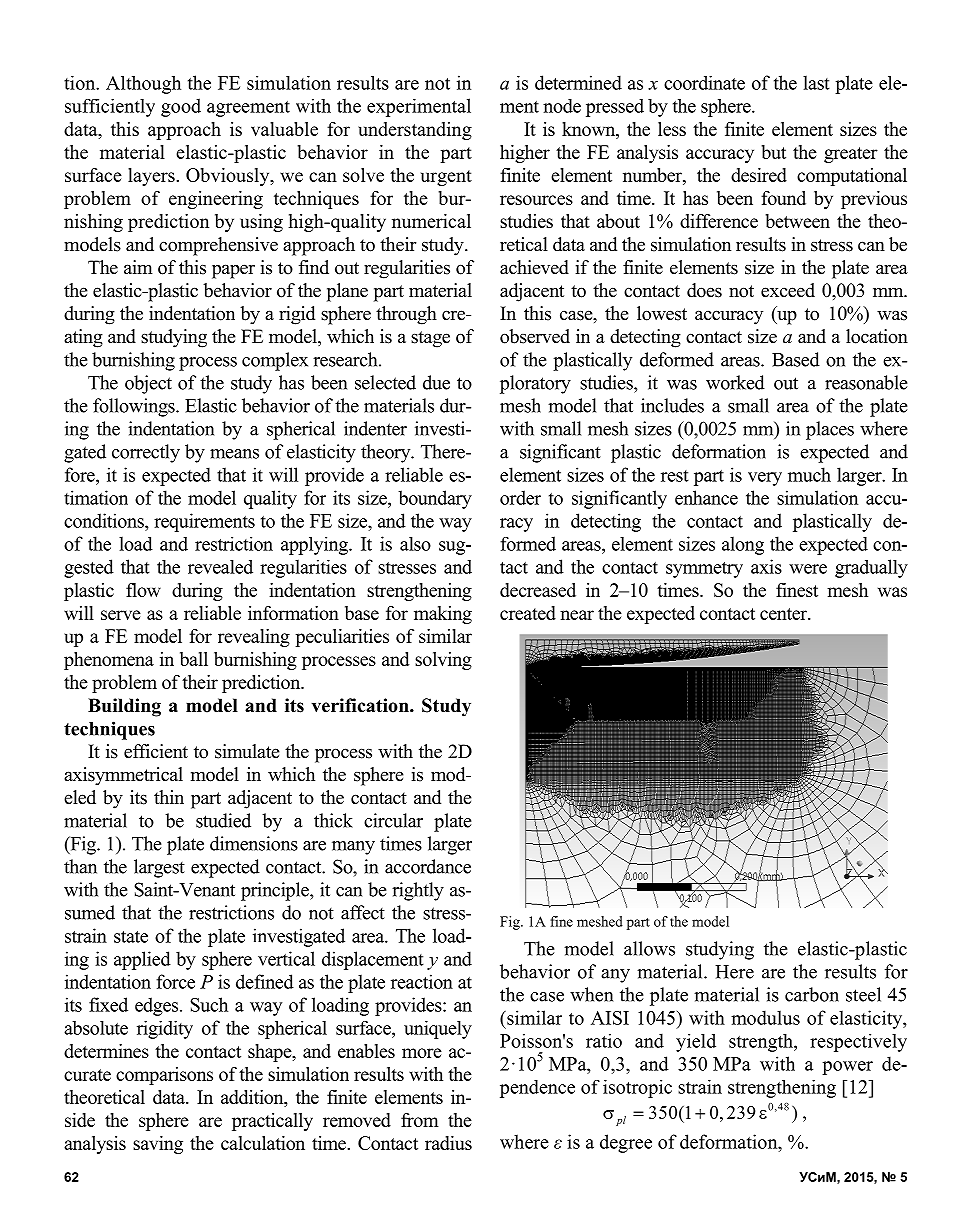 This document has height=1232, width=971. Describe the element at coordinates (520, 497) in the document. I see `order` at that location.
